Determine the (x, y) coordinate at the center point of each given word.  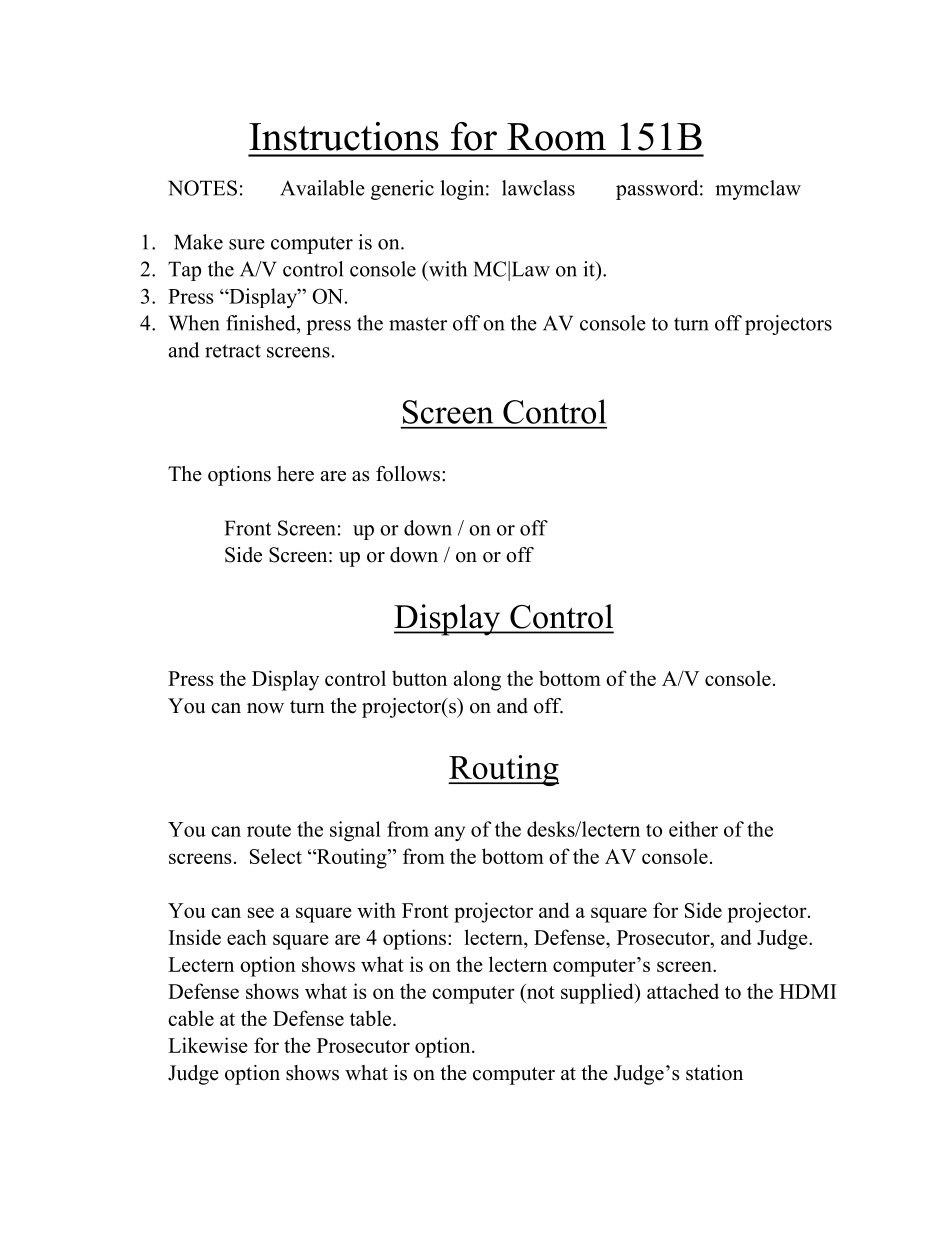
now (265, 708)
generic (402, 190)
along (477, 680)
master (418, 324)
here (295, 474)
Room (556, 137)
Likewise (208, 1045)
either (693, 829)
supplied (598, 993)
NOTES (202, 188)
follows (408, 474)
